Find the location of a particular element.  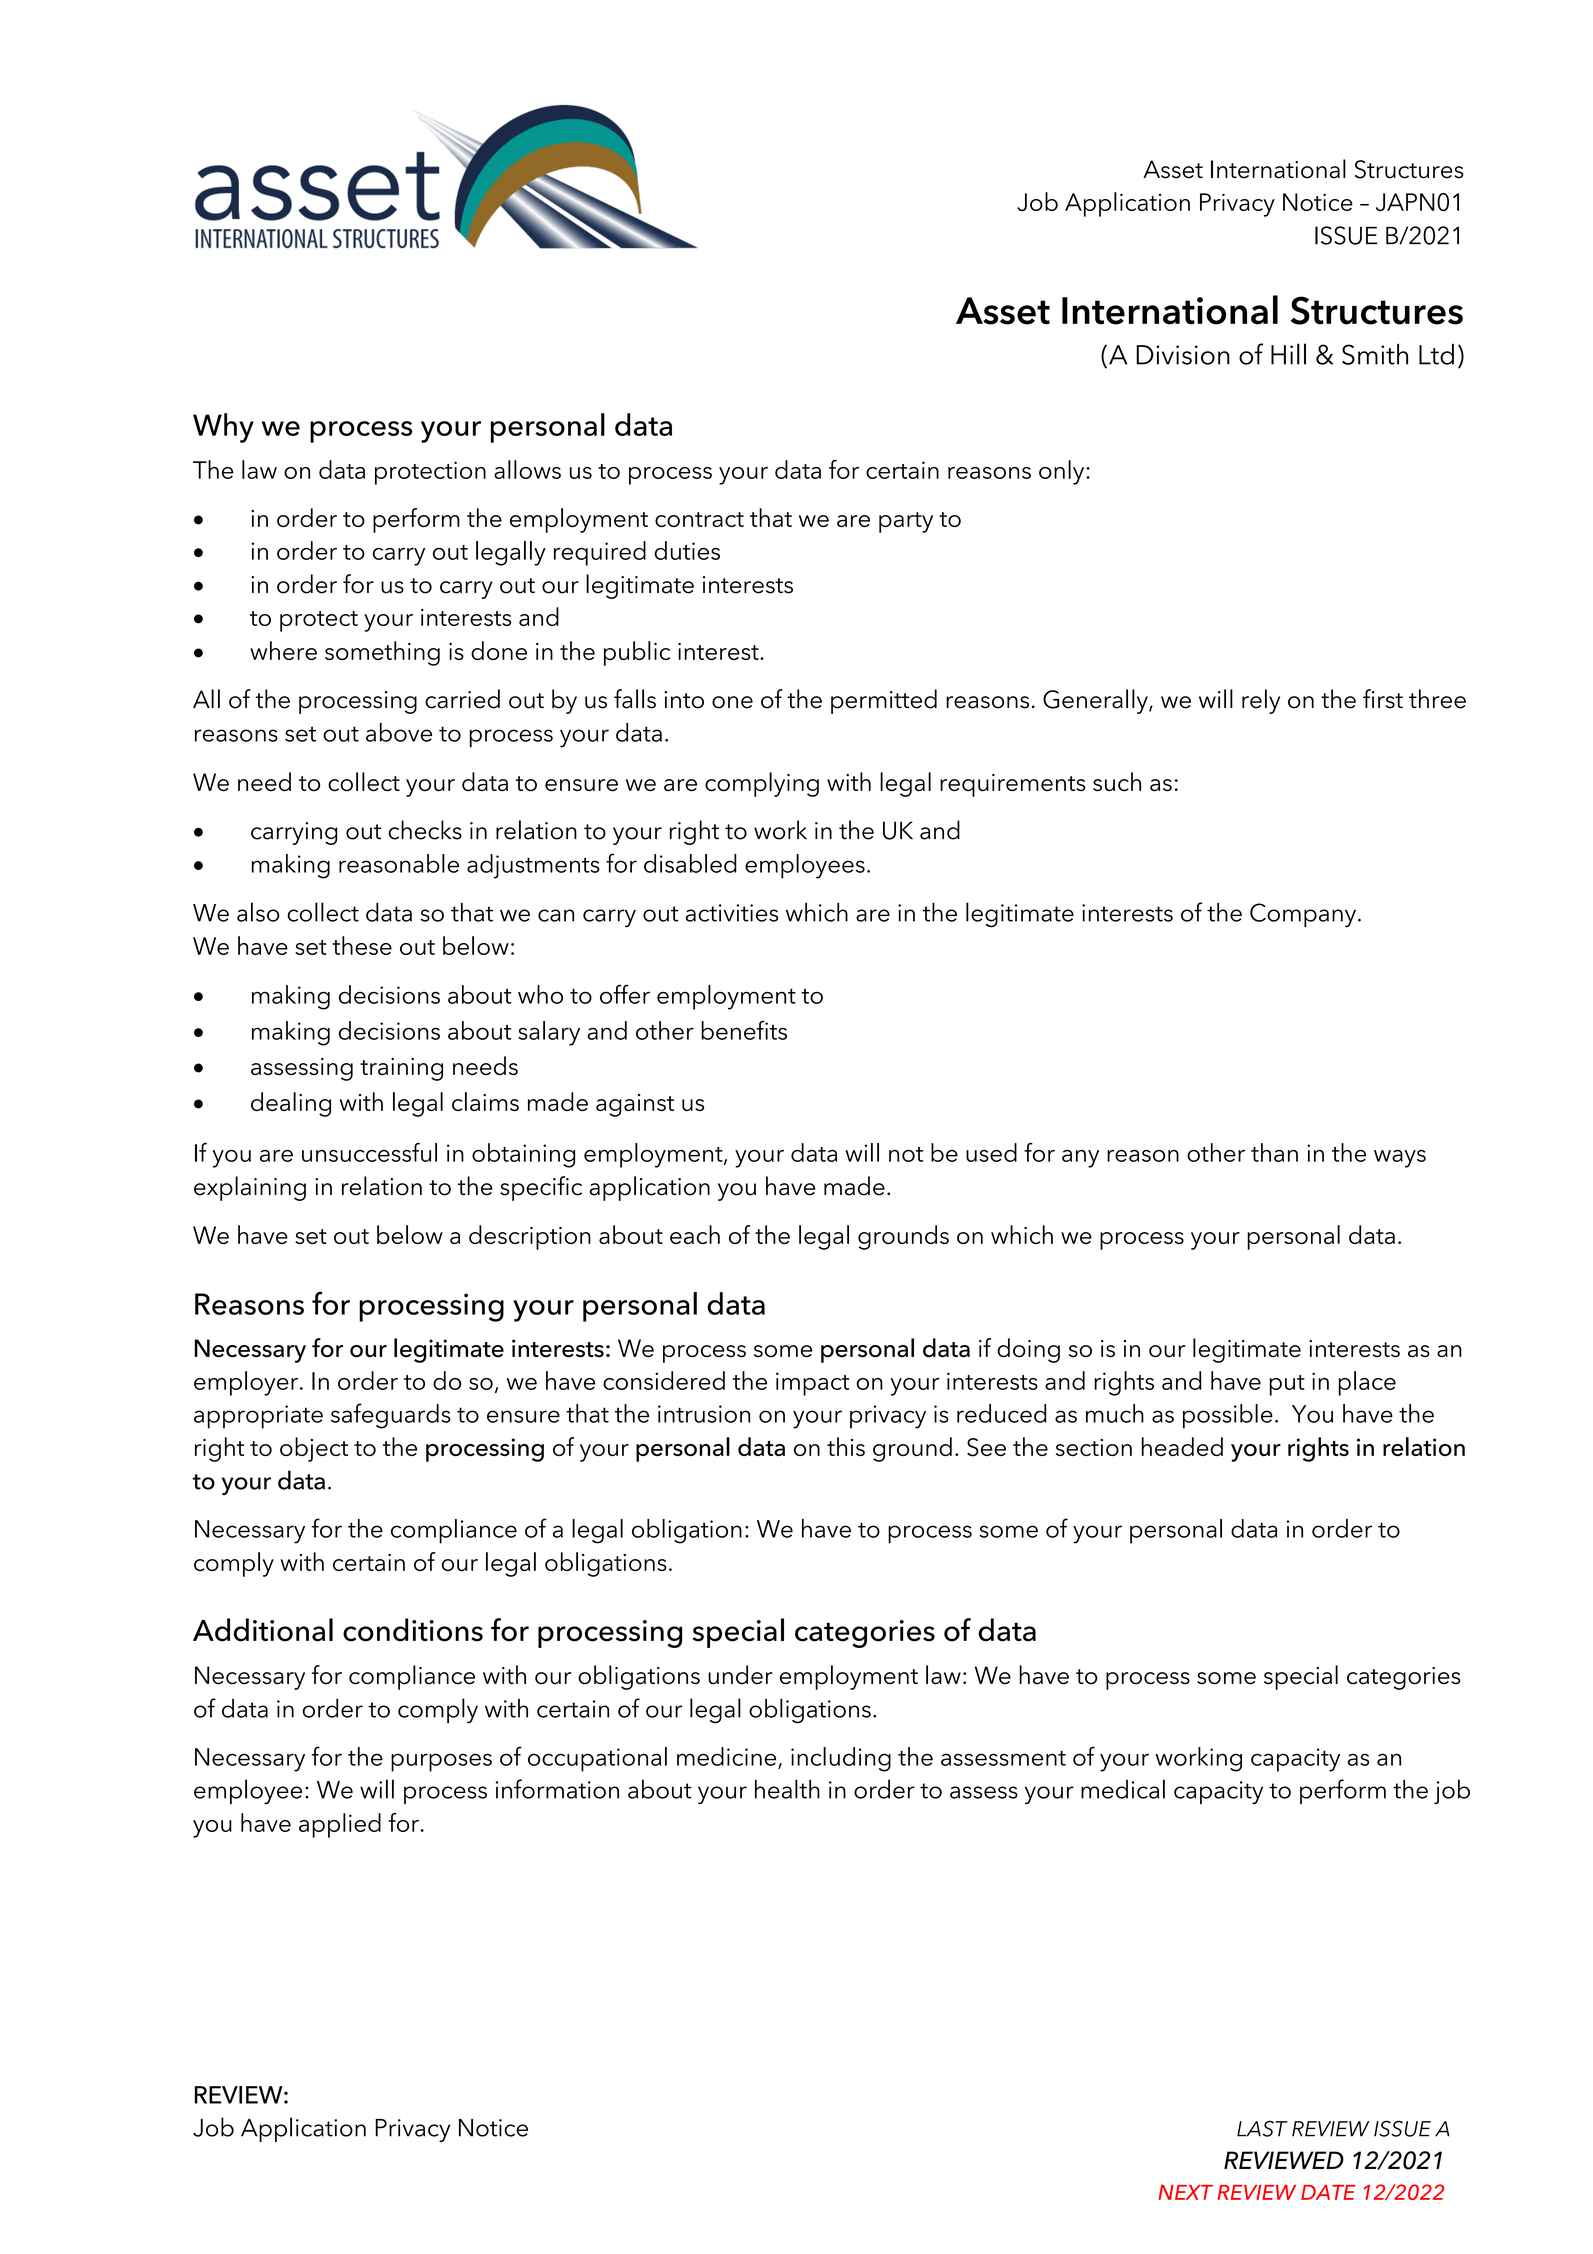

party is located at coordinates (906, 522).
